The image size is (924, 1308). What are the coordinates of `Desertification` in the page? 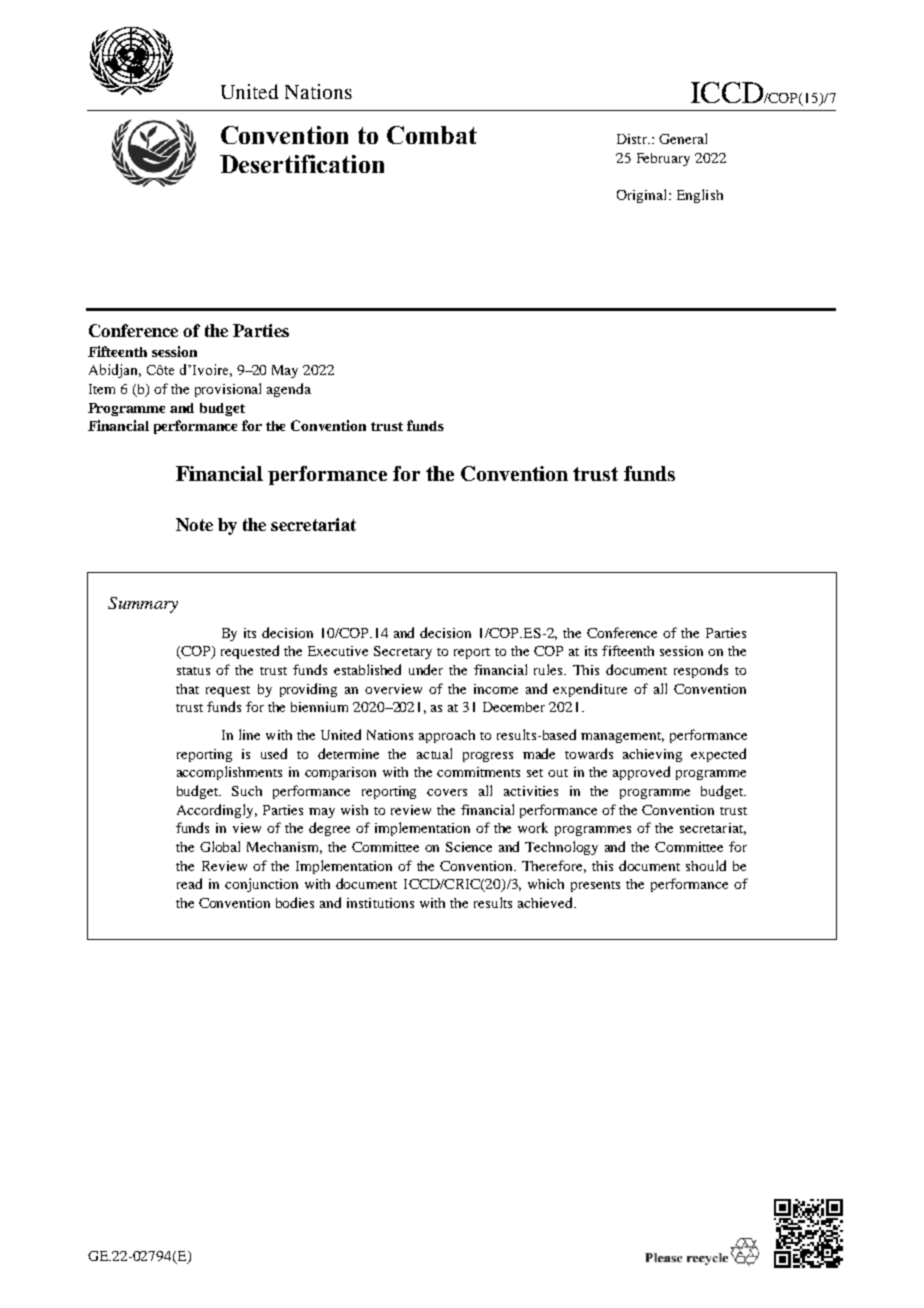 It's located at (302, 164).
